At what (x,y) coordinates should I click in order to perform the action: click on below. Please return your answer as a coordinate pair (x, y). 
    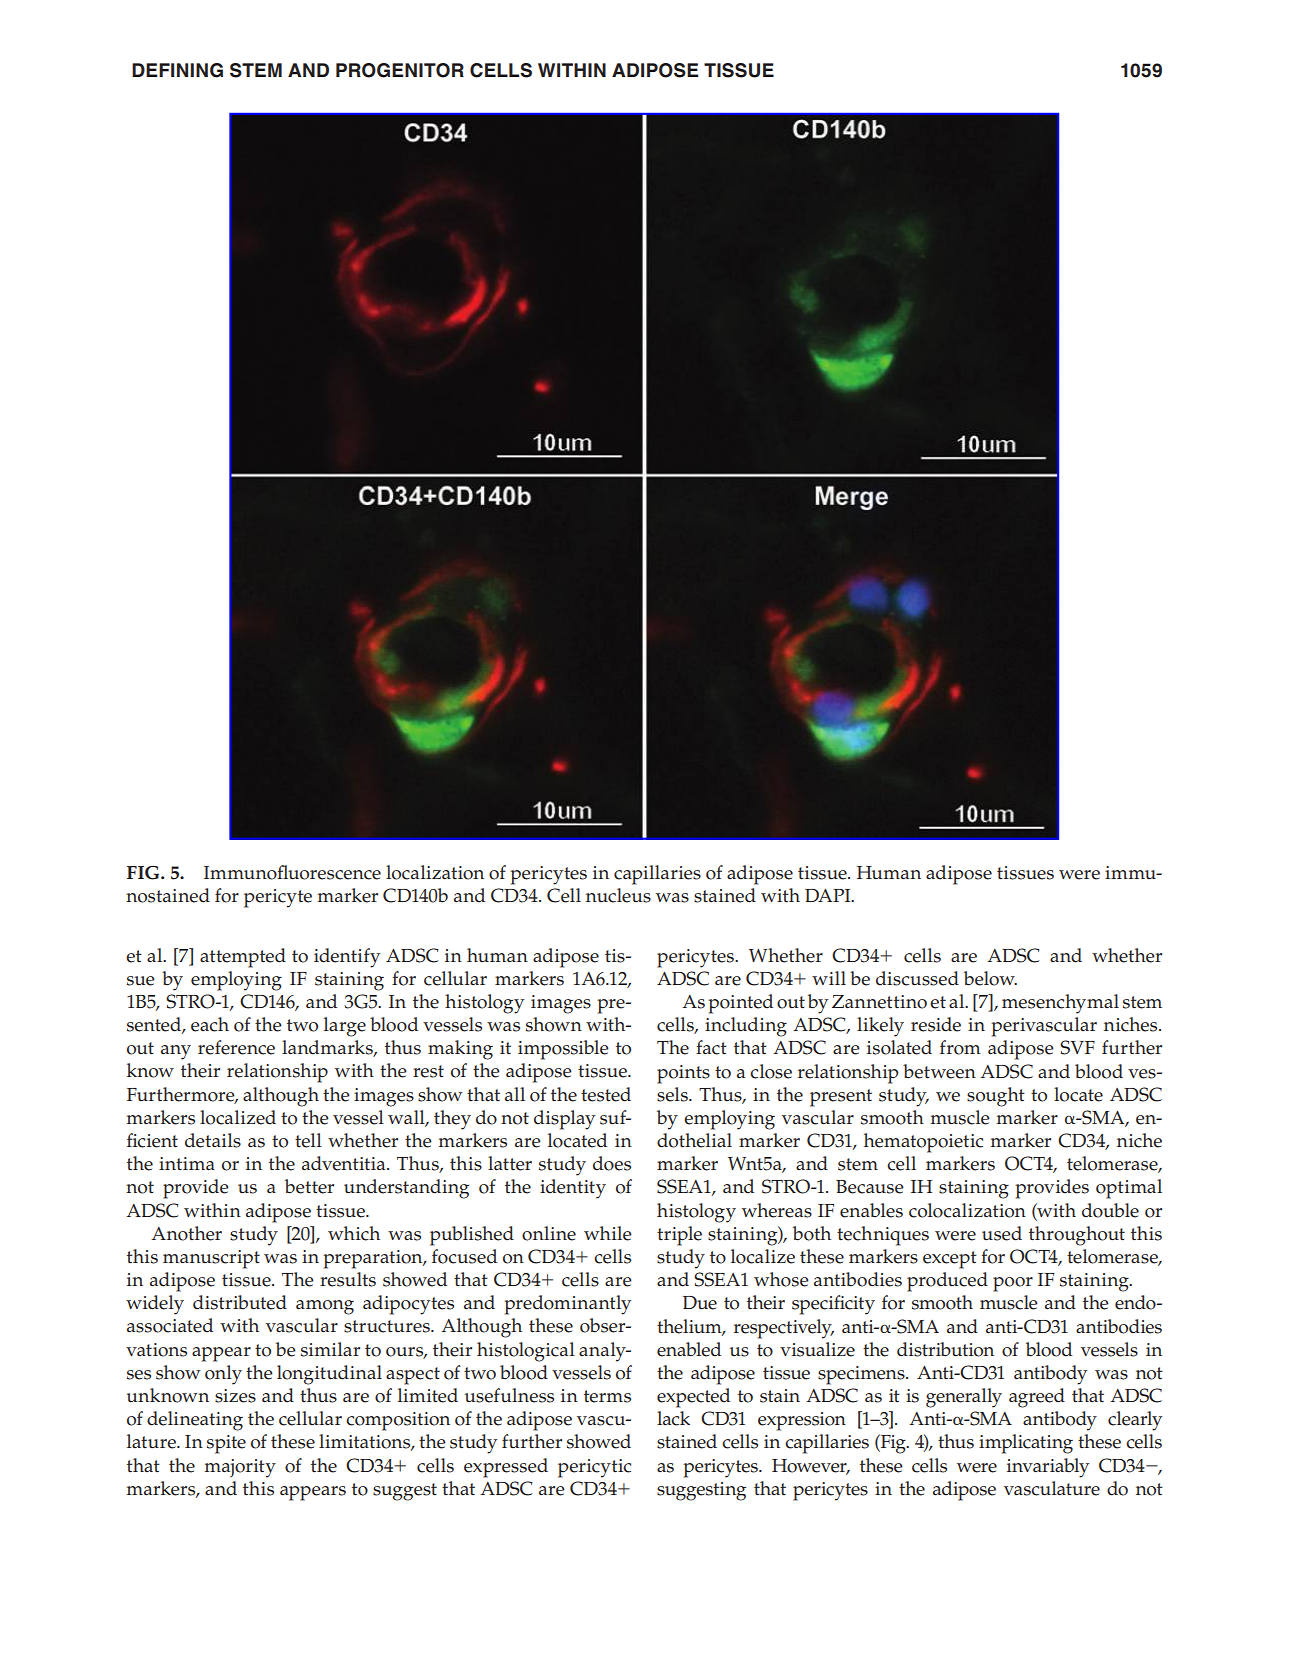
    Looking at the image, I should click on (990, 978).
